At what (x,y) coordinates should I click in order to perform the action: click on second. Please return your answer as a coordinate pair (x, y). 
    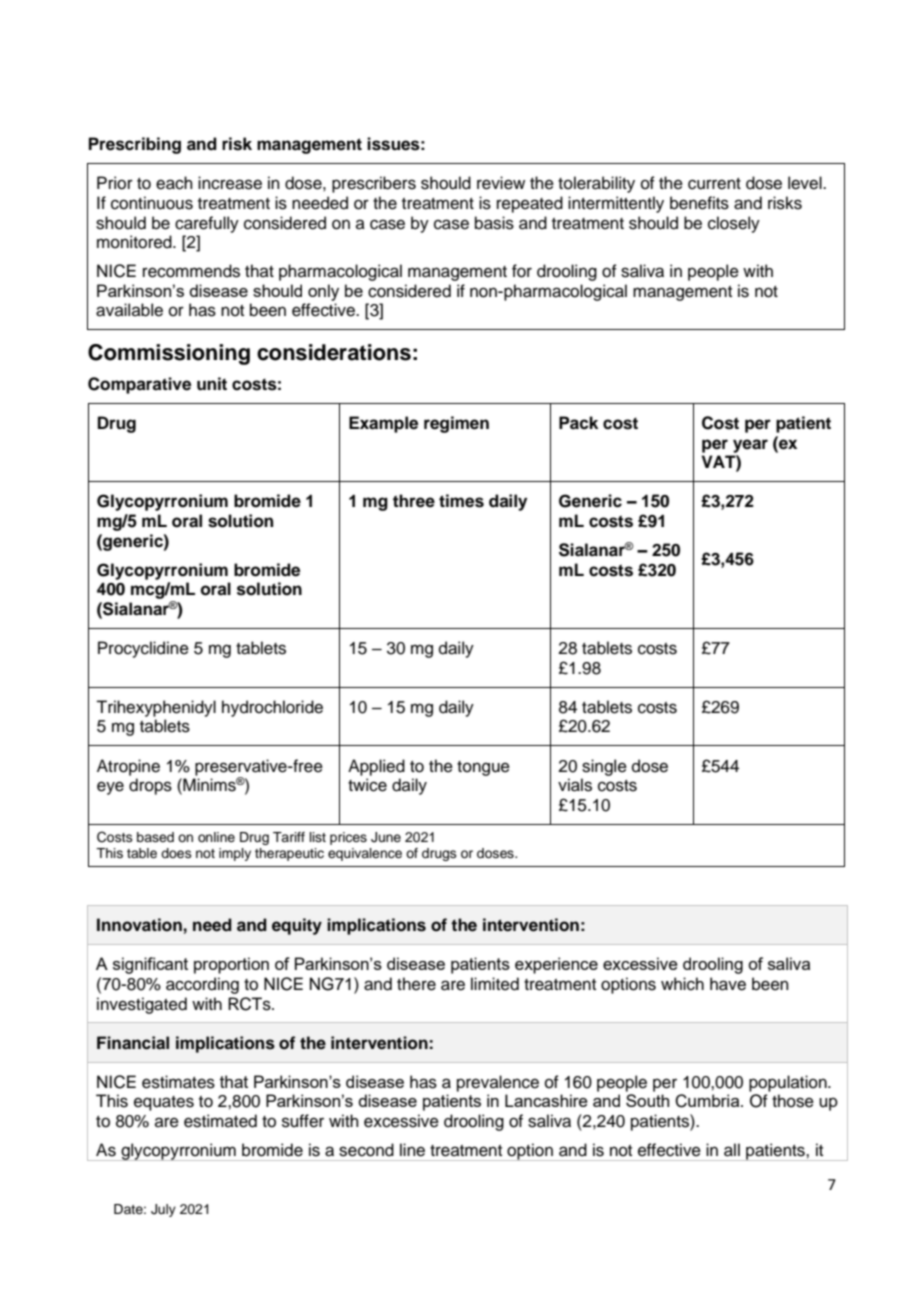
    Looking at the image, I should click on (366, 1150).
